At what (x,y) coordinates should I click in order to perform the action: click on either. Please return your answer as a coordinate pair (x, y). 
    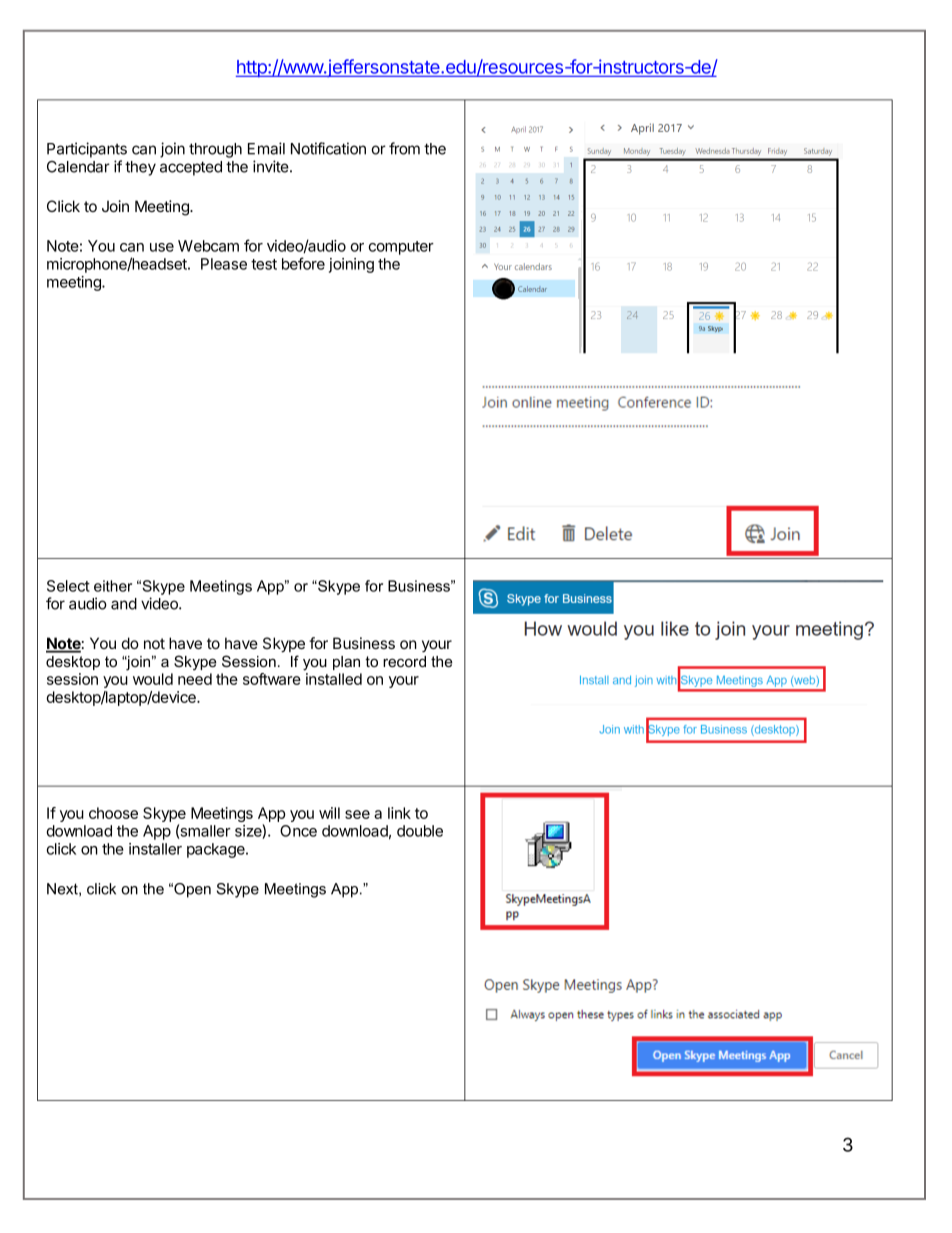
    Looking at the image, I should click on (113, 586).
